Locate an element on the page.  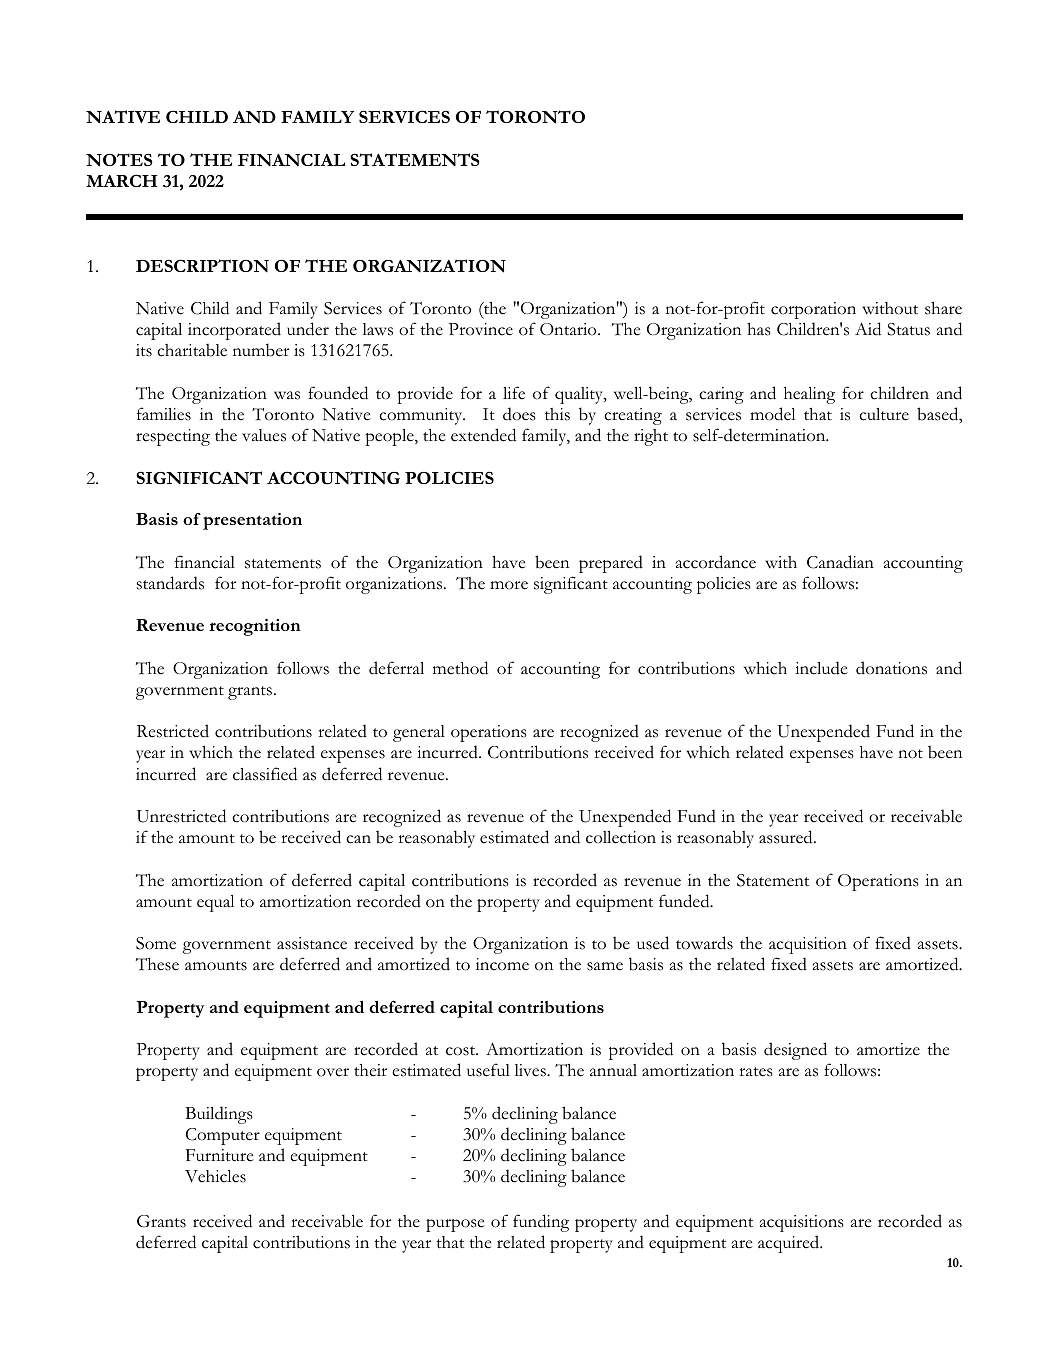
Vehicles is located at coordinates (215, 1176).
